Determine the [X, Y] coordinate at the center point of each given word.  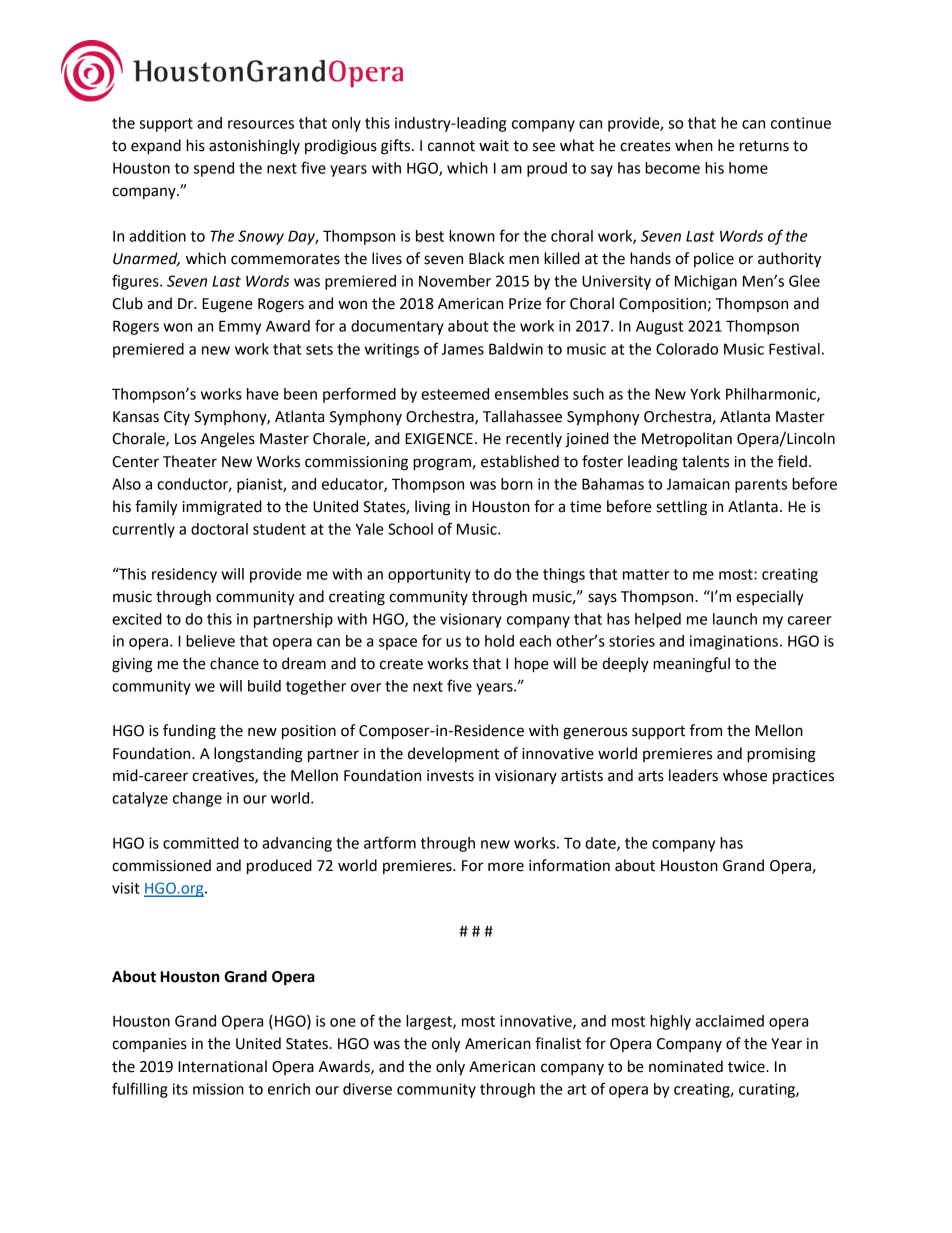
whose [745, 775]
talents [705, 461]
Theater [190, 461]
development [453, 754]
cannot [451, 146]
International [222, 1066]
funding [189, 732]
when [694, 145]
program [442, 464]
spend [214, 169]
